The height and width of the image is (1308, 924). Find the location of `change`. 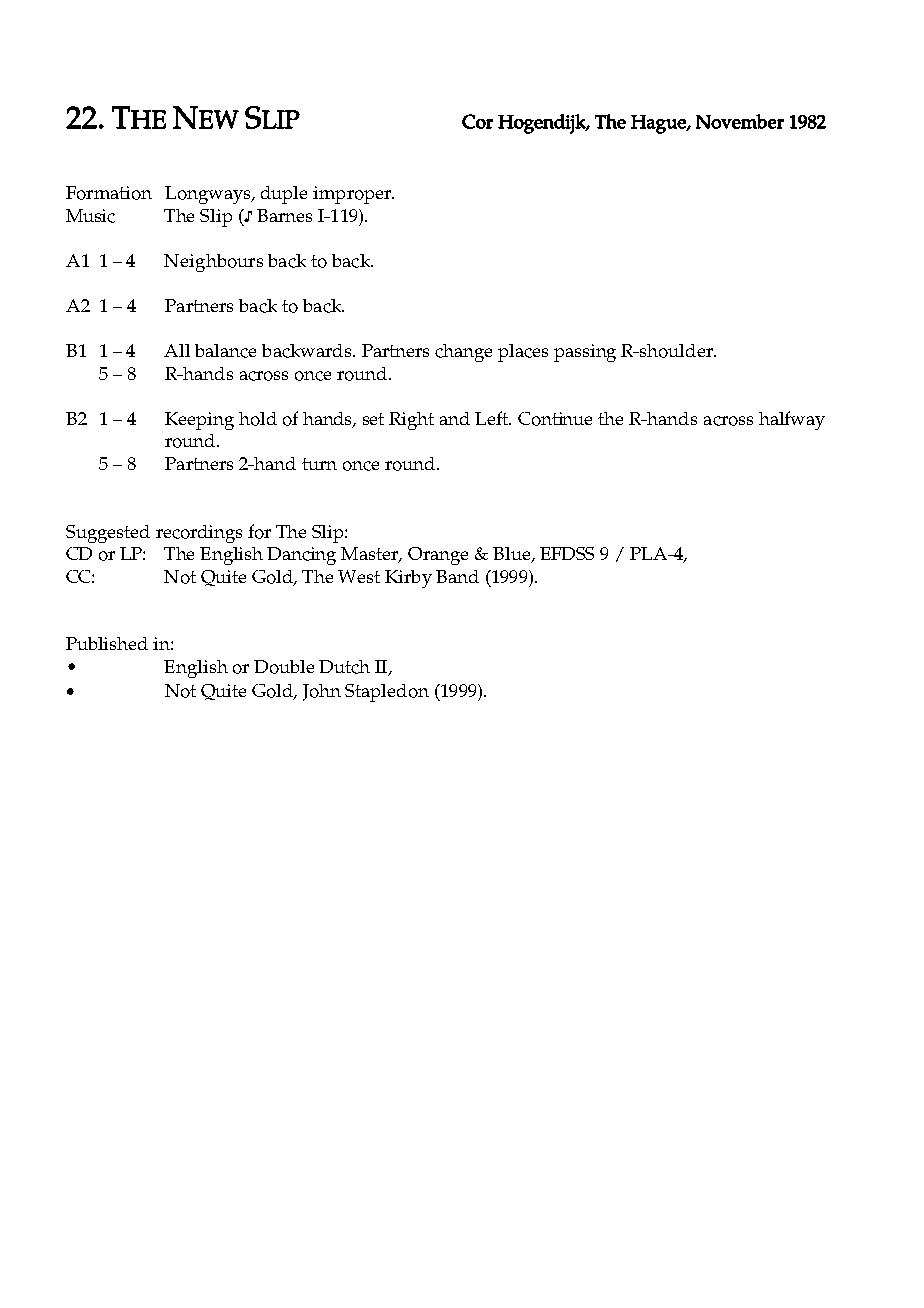

change is located at coordinates (463, 353).
